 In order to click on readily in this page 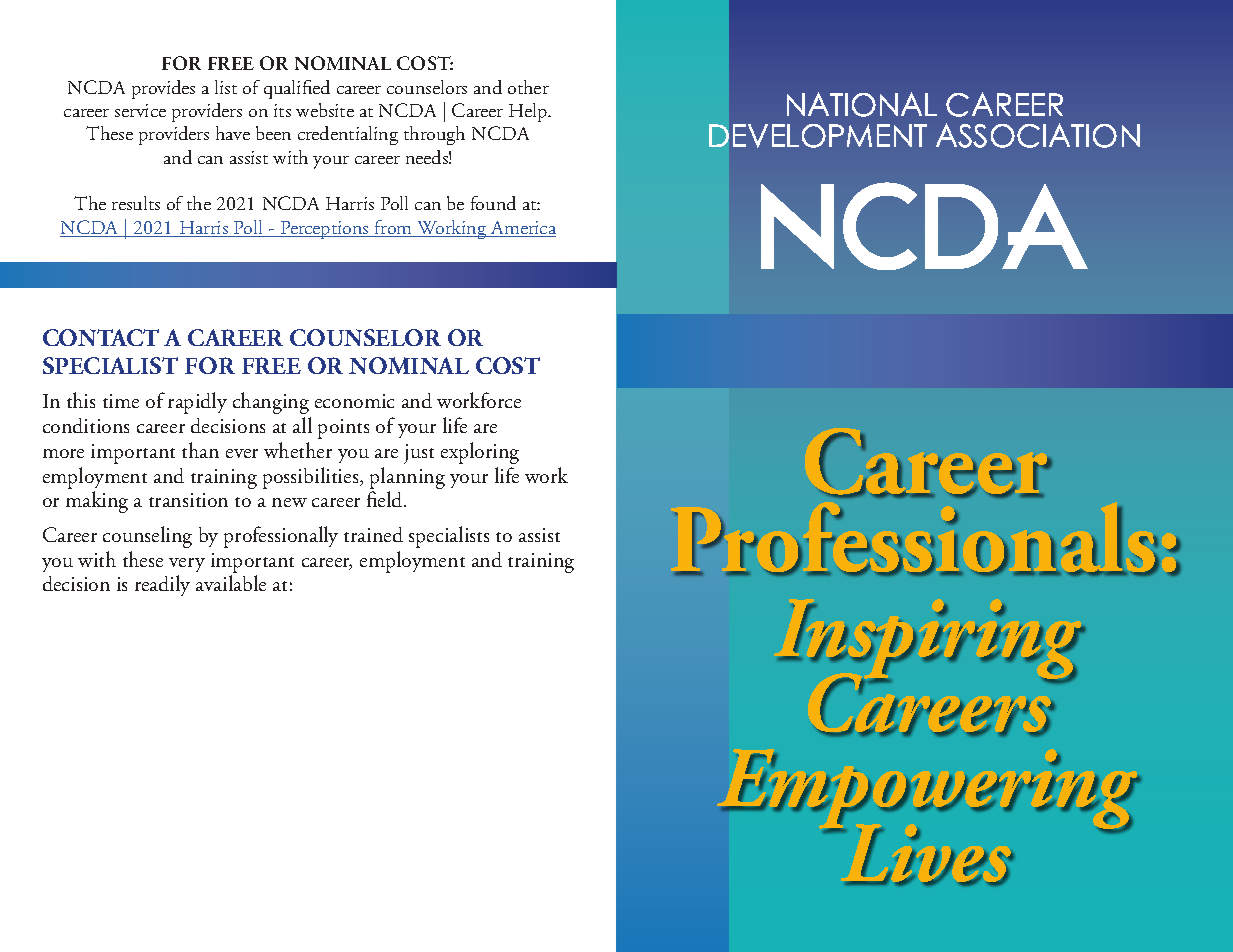, I will do `click(162, 585)`.
